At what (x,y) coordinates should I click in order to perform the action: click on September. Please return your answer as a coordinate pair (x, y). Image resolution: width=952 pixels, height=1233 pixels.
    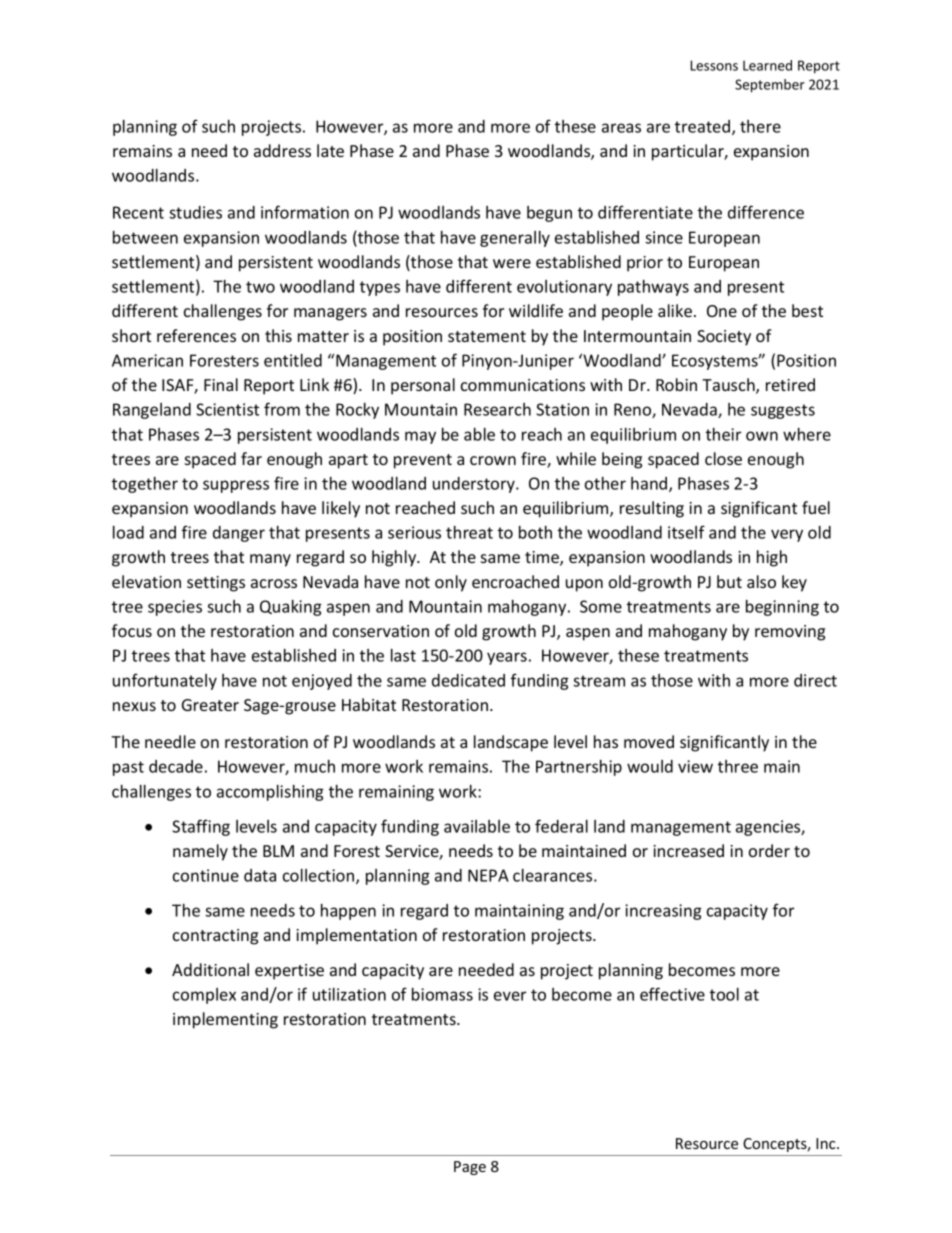
    Looking at the image, I should click on (770, 86).
